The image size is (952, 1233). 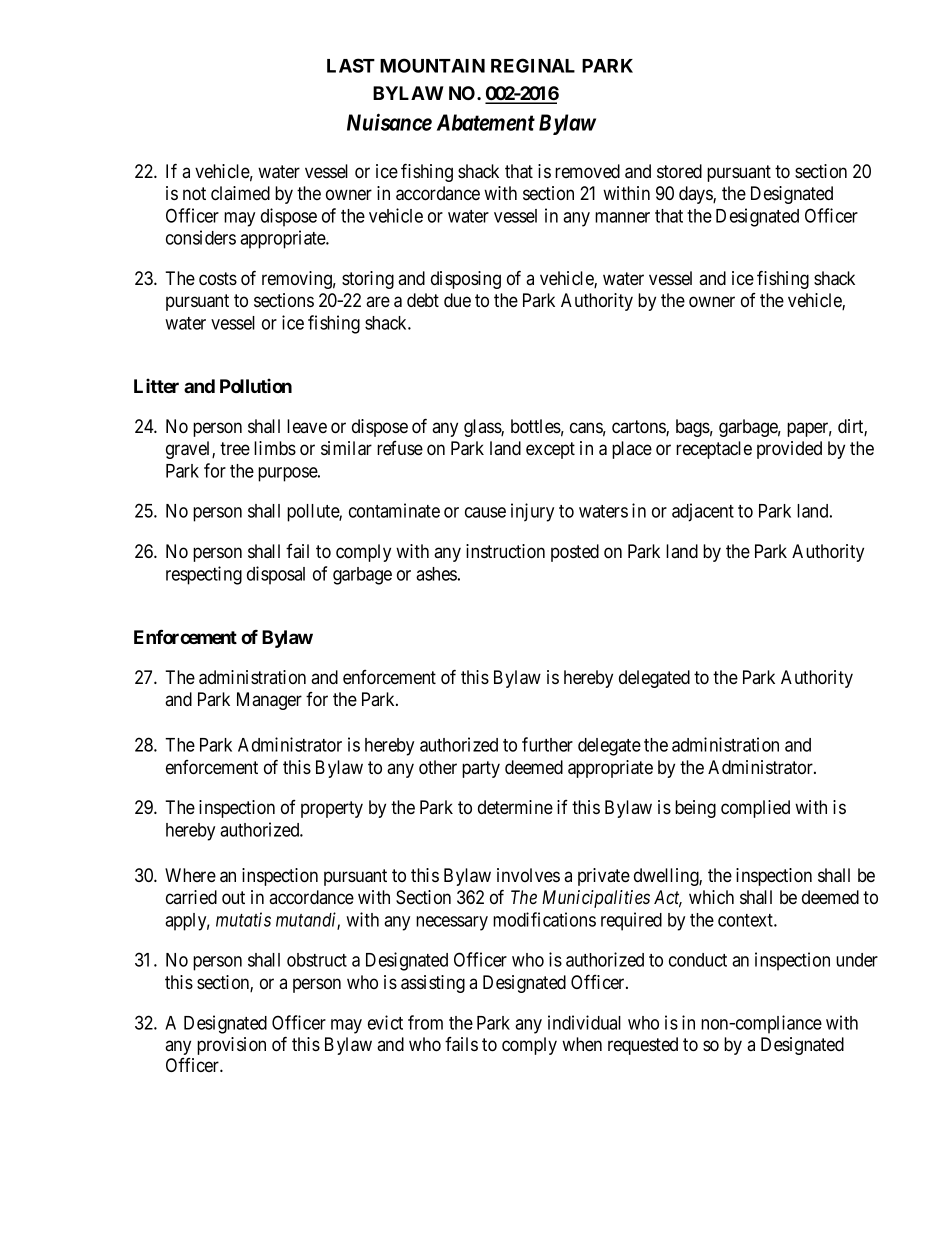 I want to click on LAST, so click(x=351, y=65).
